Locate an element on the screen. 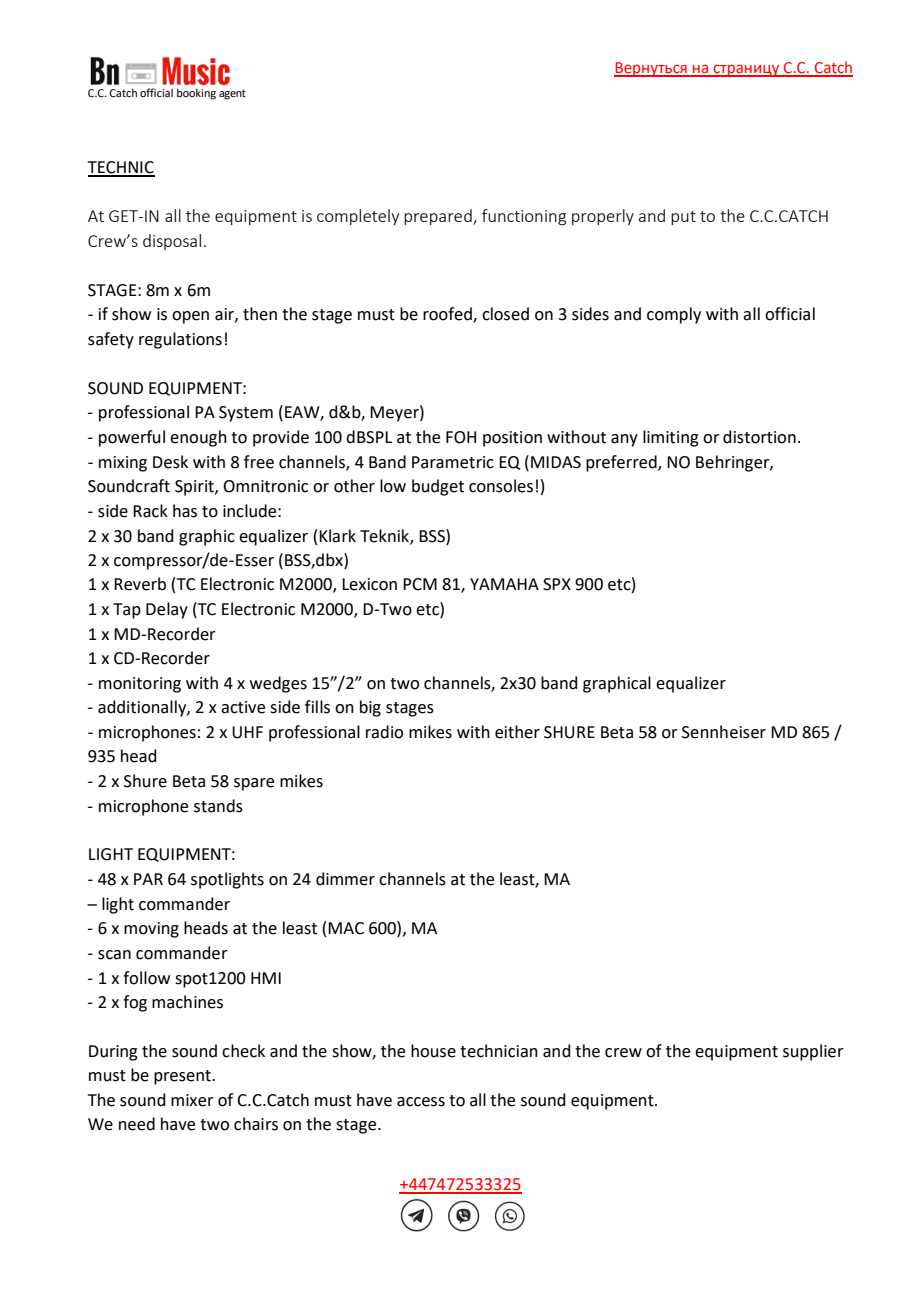 The height and width of the screenshot is (1308, 924). either is located at coordinates (517, 732).
